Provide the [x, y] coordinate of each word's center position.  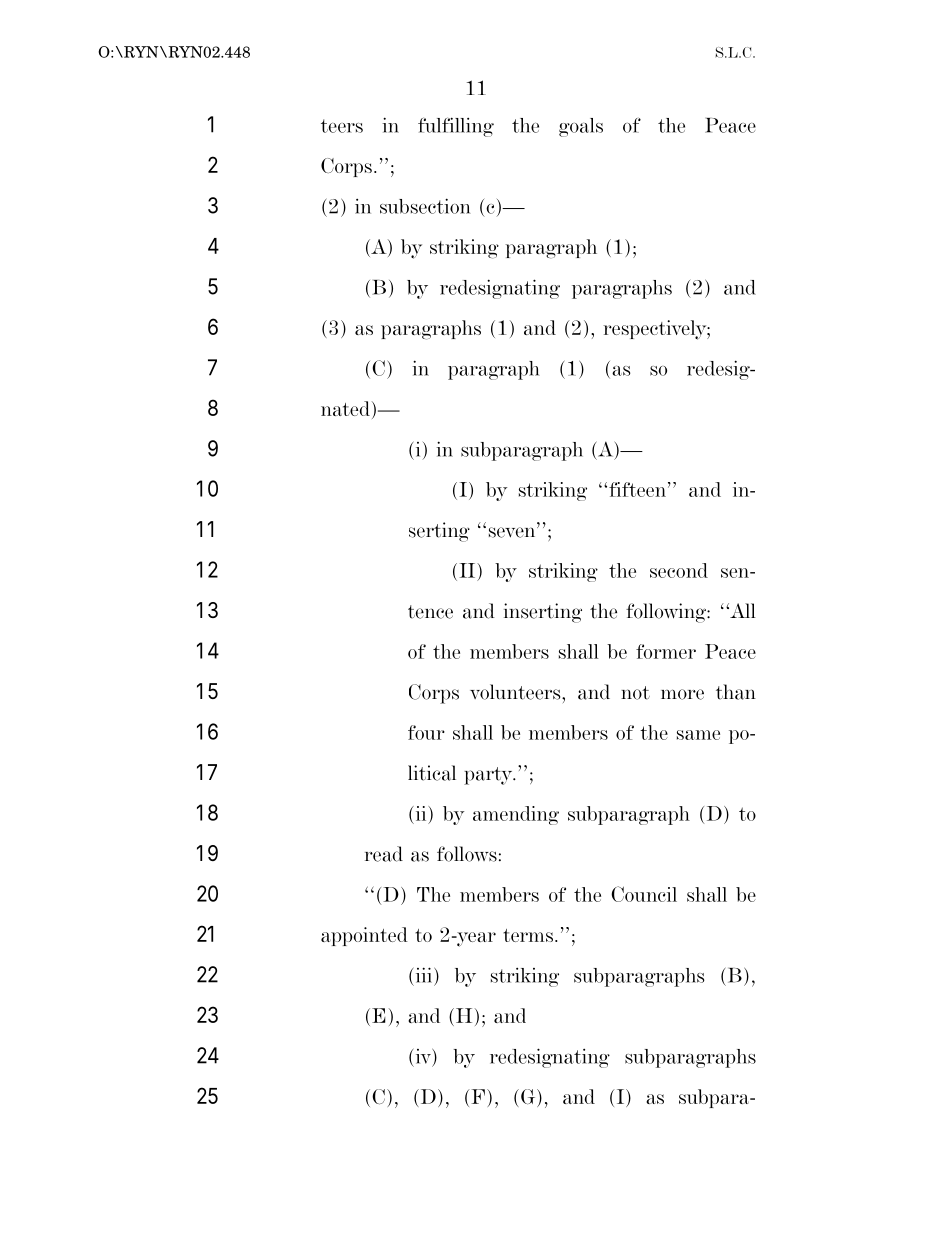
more [682, 694]
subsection [425, 206]
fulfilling [456, 127]
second [679, 570]
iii [425, 975]
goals [581, 127]
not [635, 693]
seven [513, 532]
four [426, 732]
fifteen [637, 489]
